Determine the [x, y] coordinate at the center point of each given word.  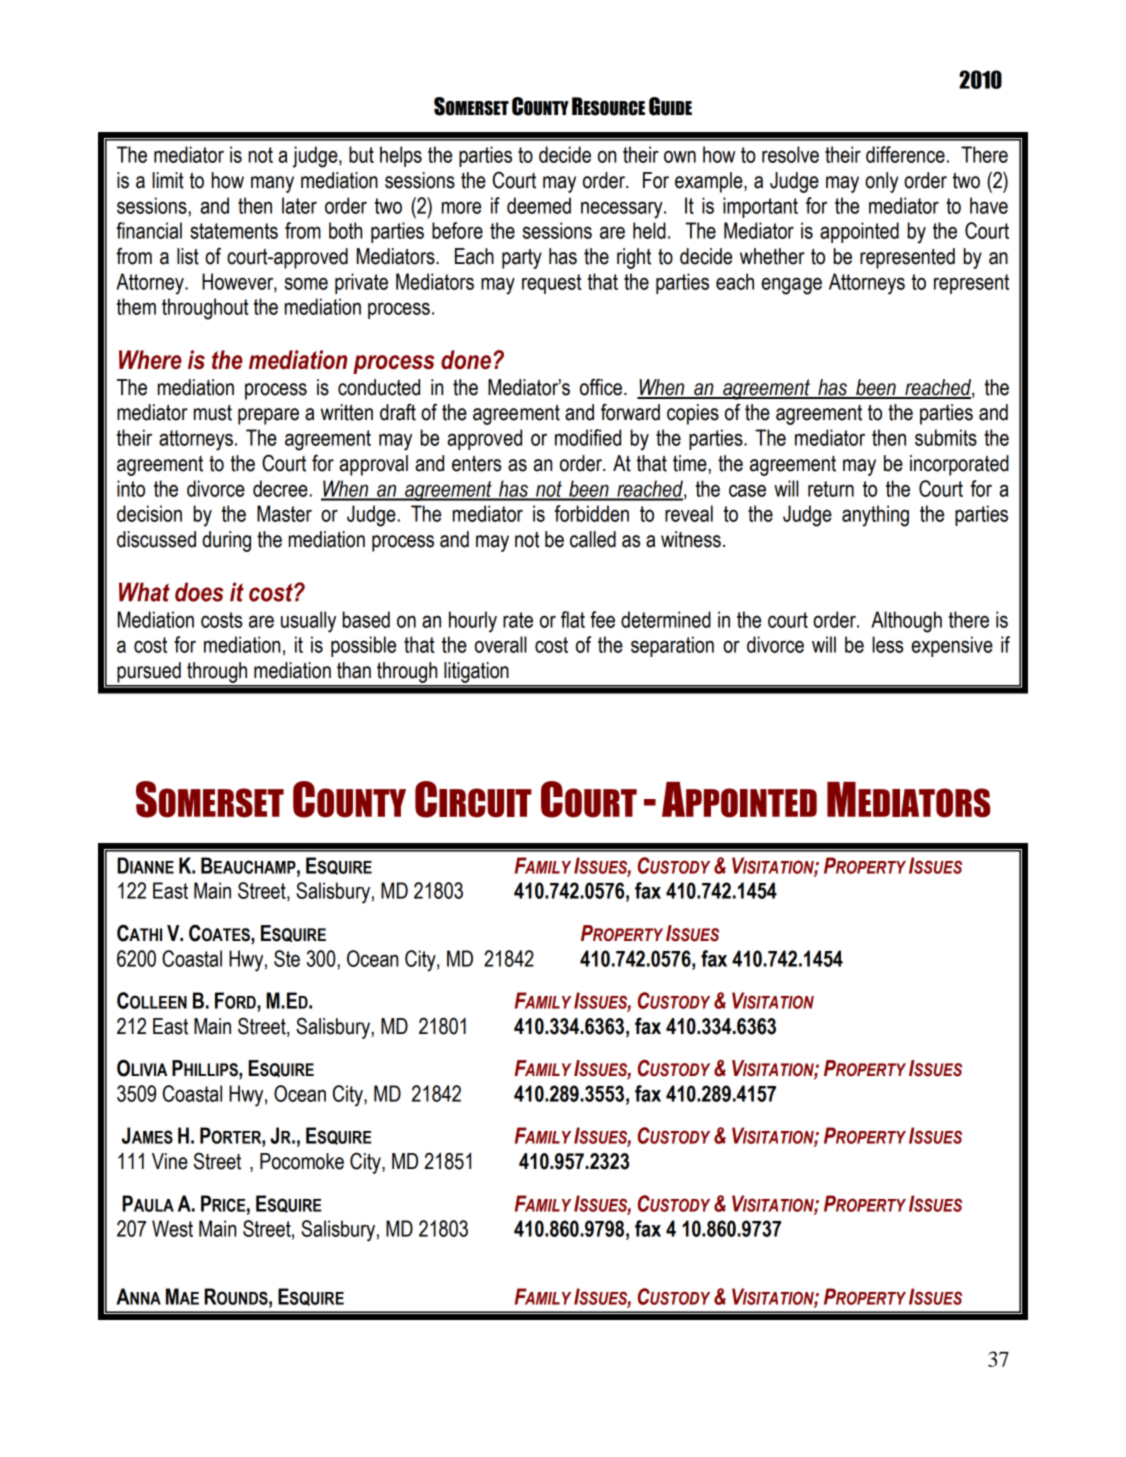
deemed [539, 205]
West [172, 1228]
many [272, 184]
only [881, 182]
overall [501, 644]
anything [875, 516]
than [354, 670]
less [887, 644]
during [226, 541]
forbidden [592, 513]
